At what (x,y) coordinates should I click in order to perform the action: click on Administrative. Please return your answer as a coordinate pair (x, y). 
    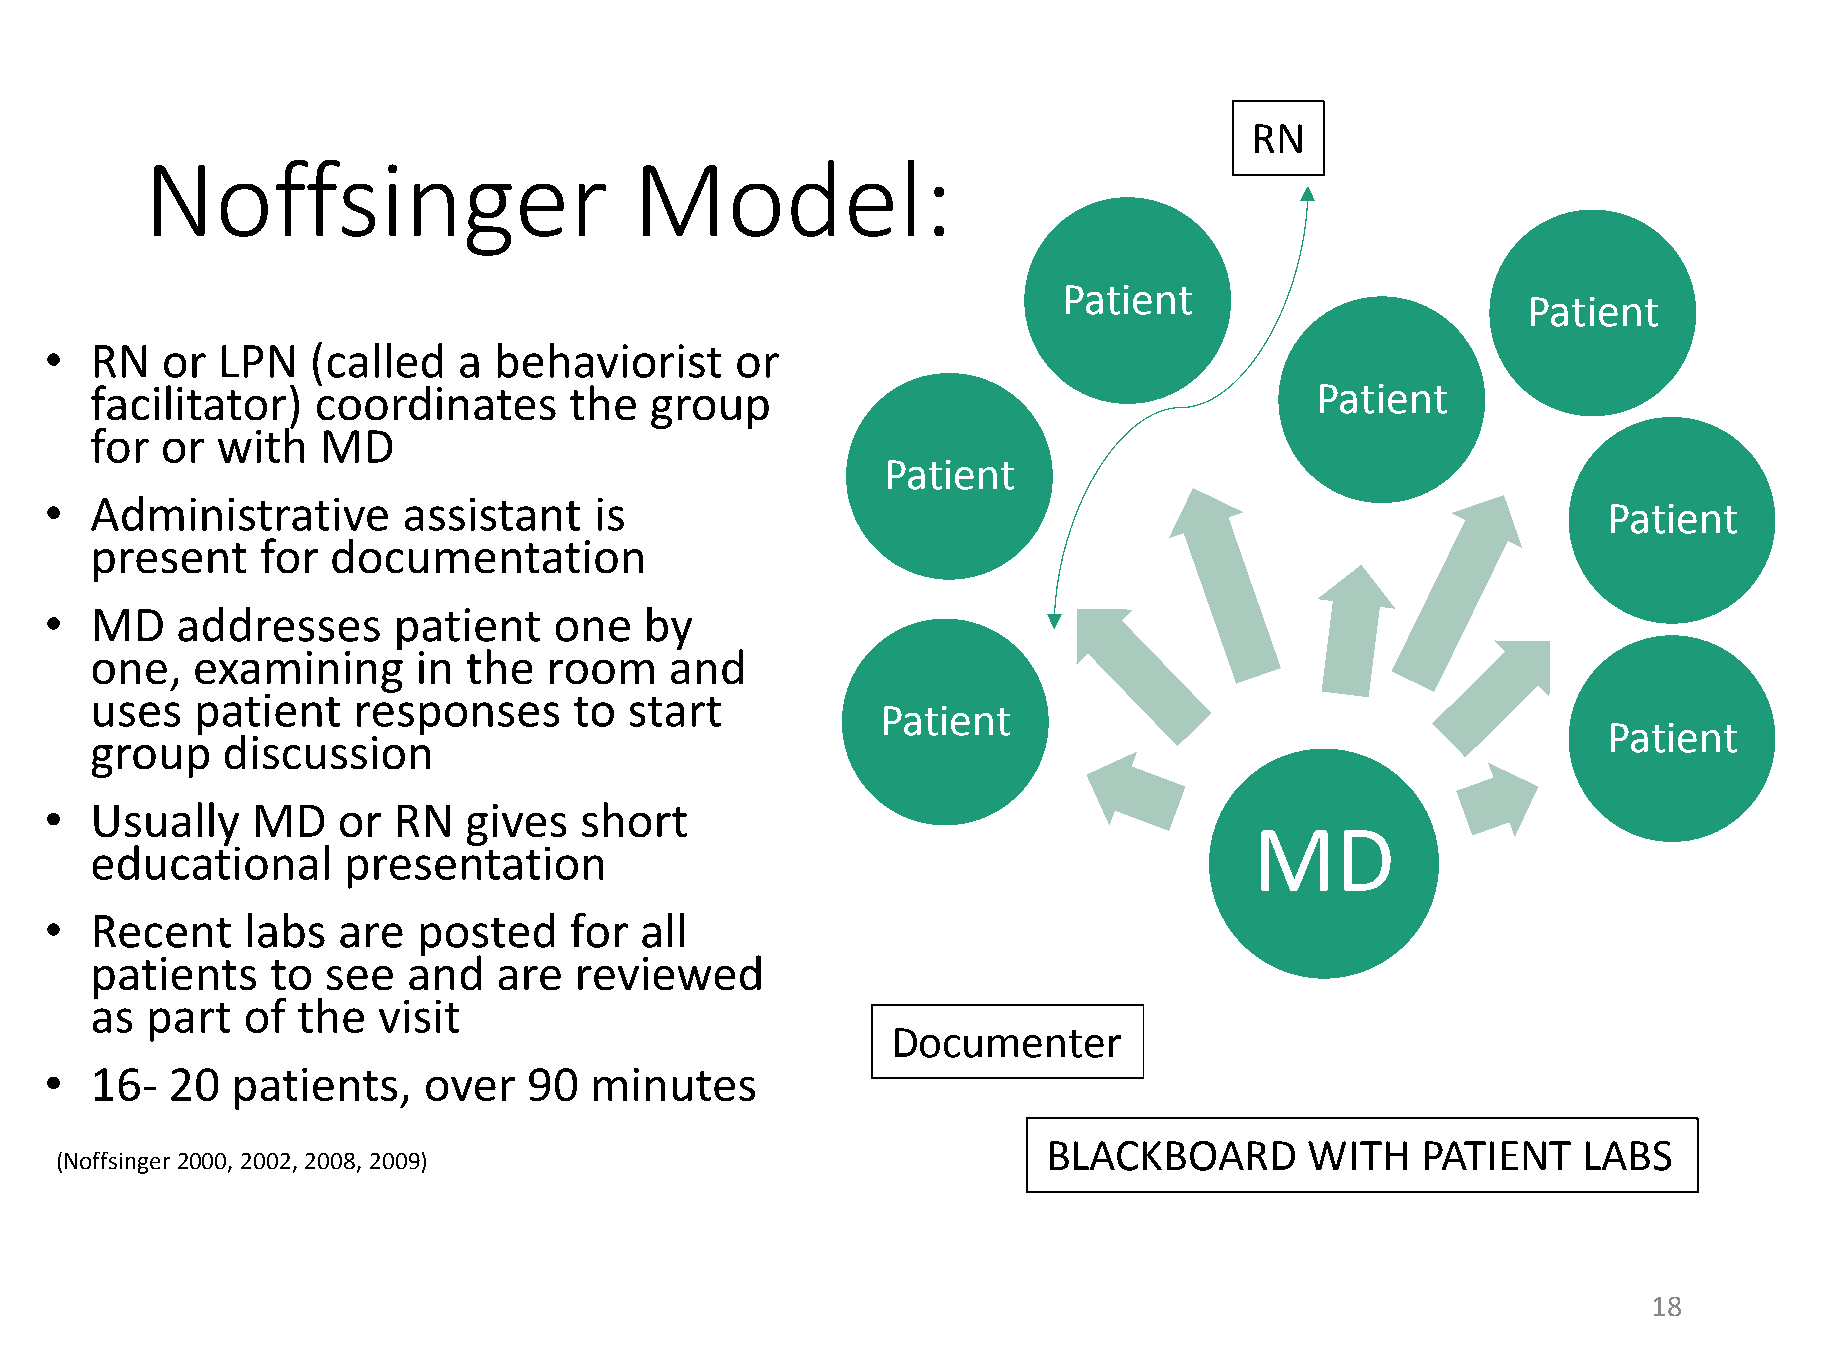
    Looking at the image, I should click on (239, 513).
